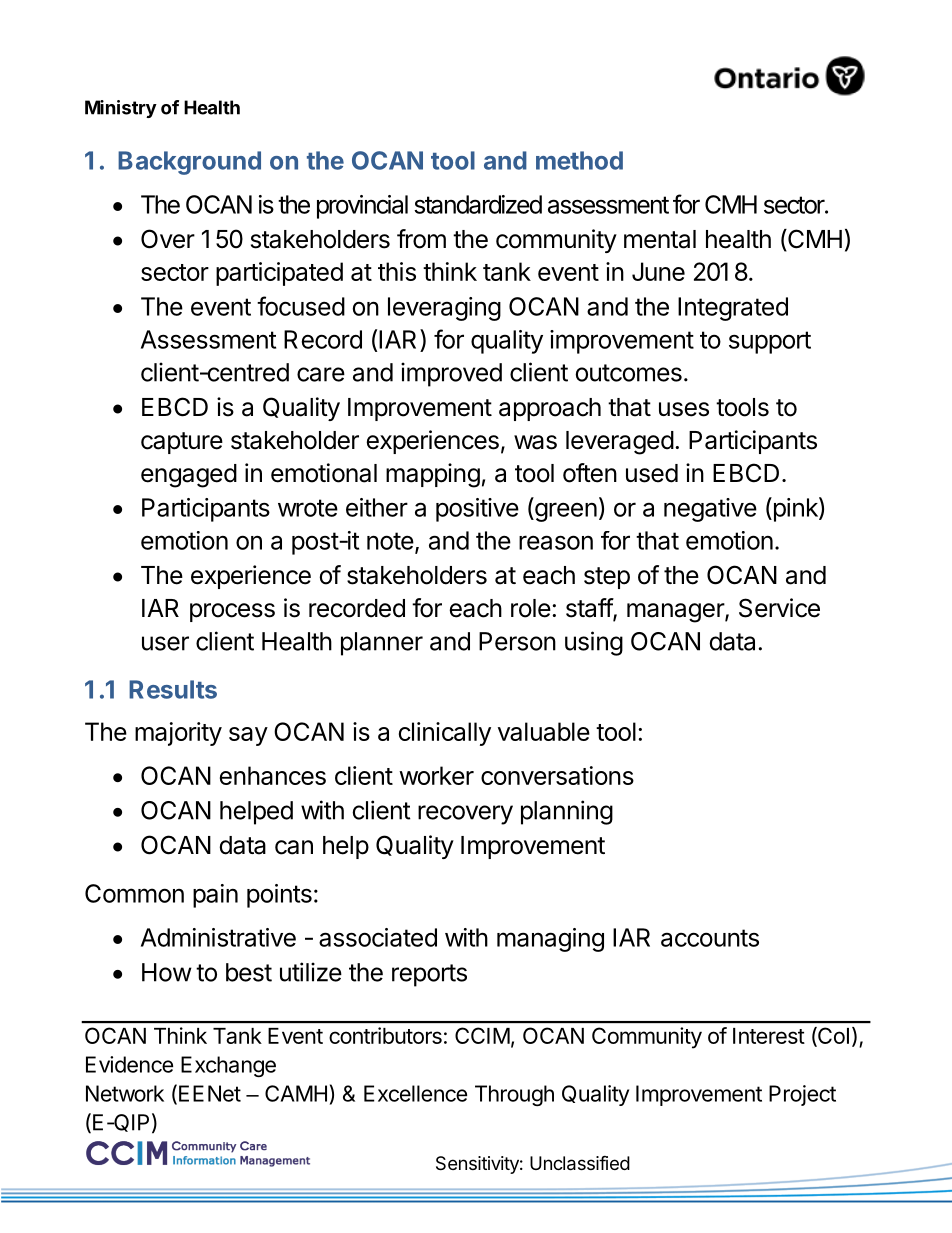 The width and height of the page is (952, 1233). What do you see at coordinates (228, 1066) in the page?
I see `Exchange` at bounding box center [228, 1066].
